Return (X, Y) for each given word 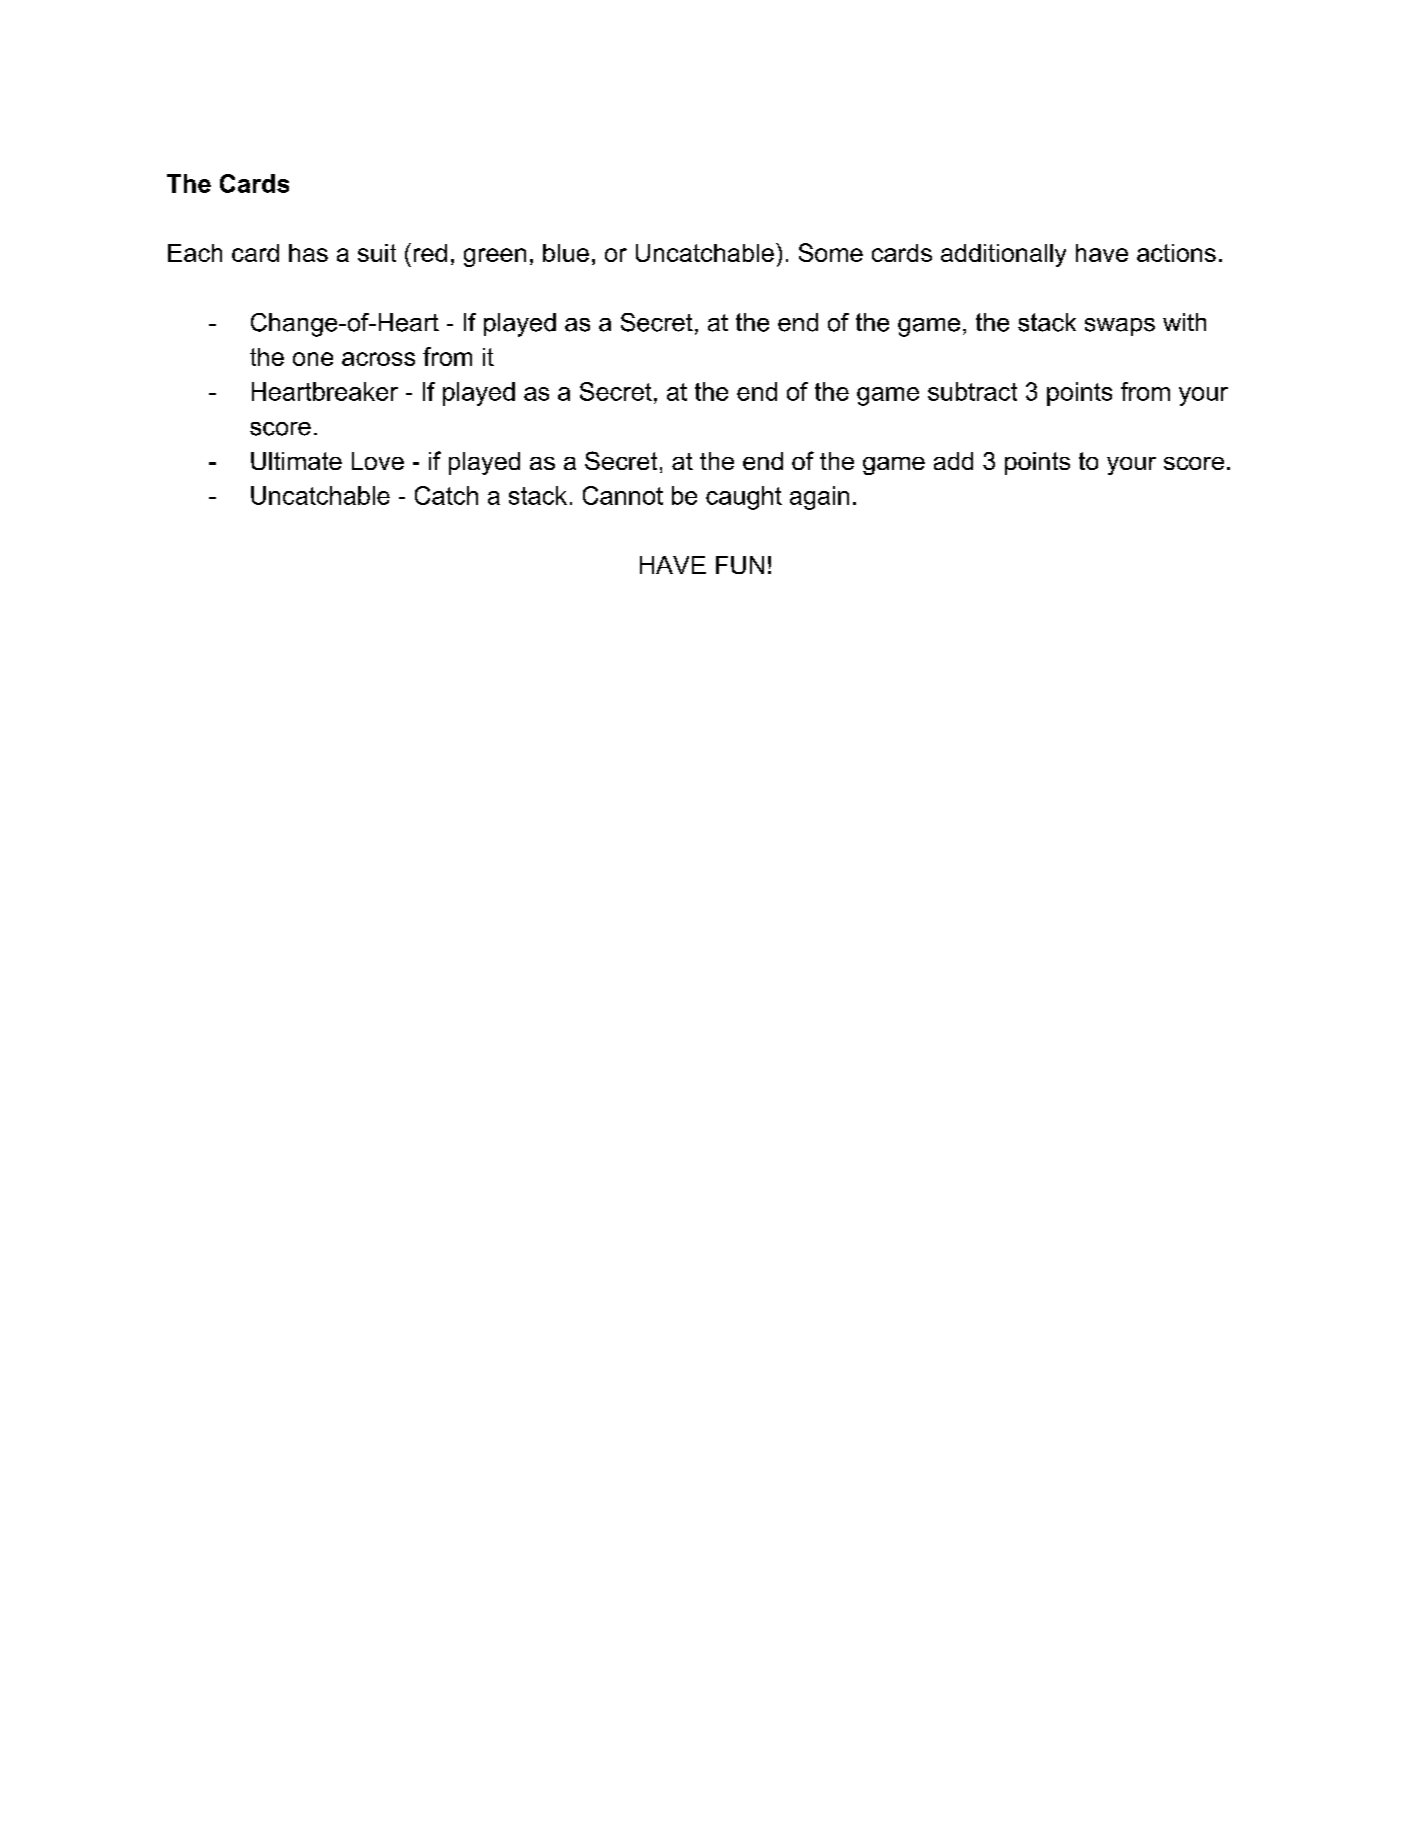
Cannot (623, 495)
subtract (972, 391)
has (308, 253)
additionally (1003, 255)
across (378, 359)
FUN (740, 565)
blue (566, 253)
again (819, 498)
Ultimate (296, 461)
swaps (1120, 327)
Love (378, 461)
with (1184, 322)
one (313, 359)
